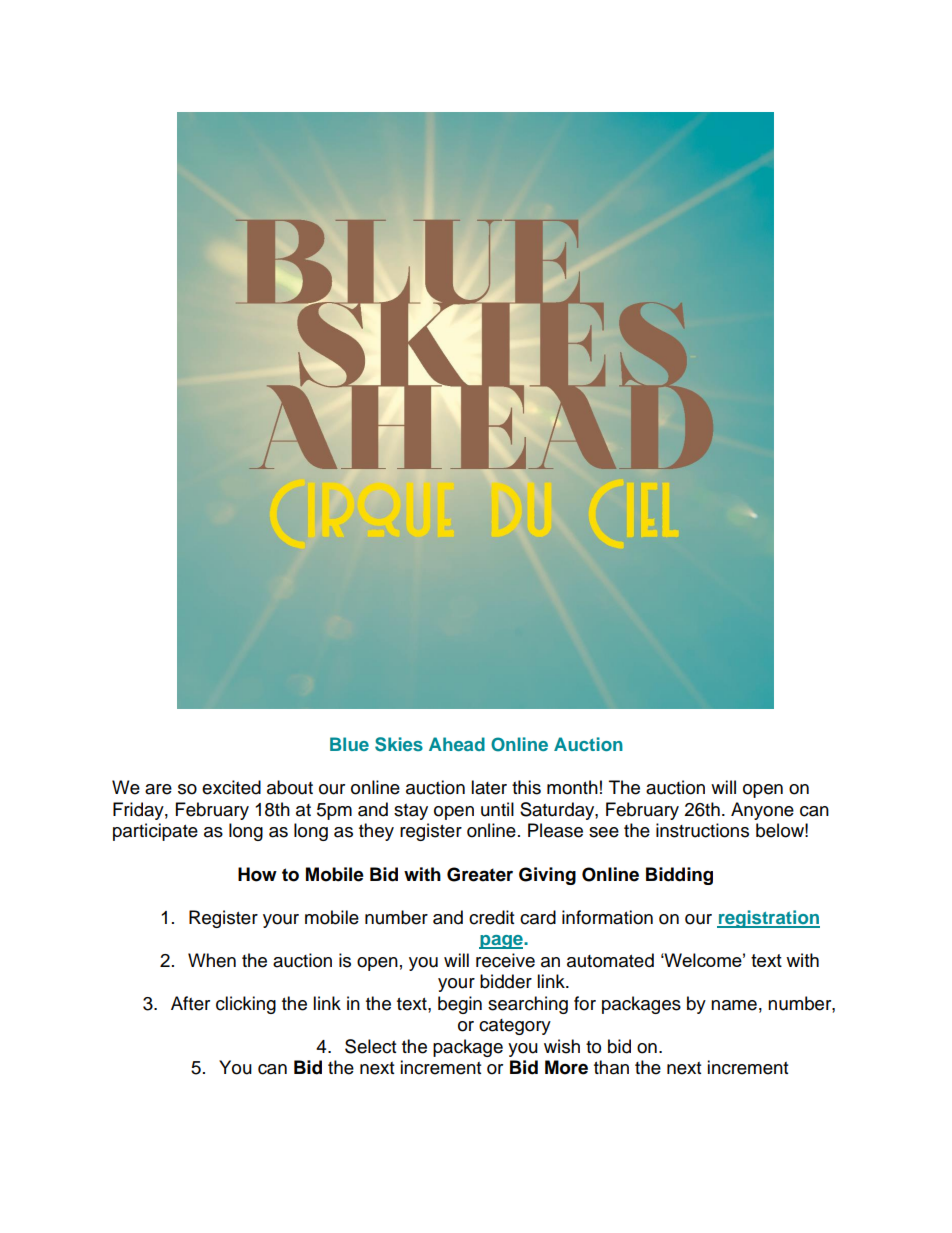 This screenshot has width=952, height=1233. What do you see at coordinates (457, 744) in the screenshot?
I see `Ahead` at bounding box center [457, 744].
